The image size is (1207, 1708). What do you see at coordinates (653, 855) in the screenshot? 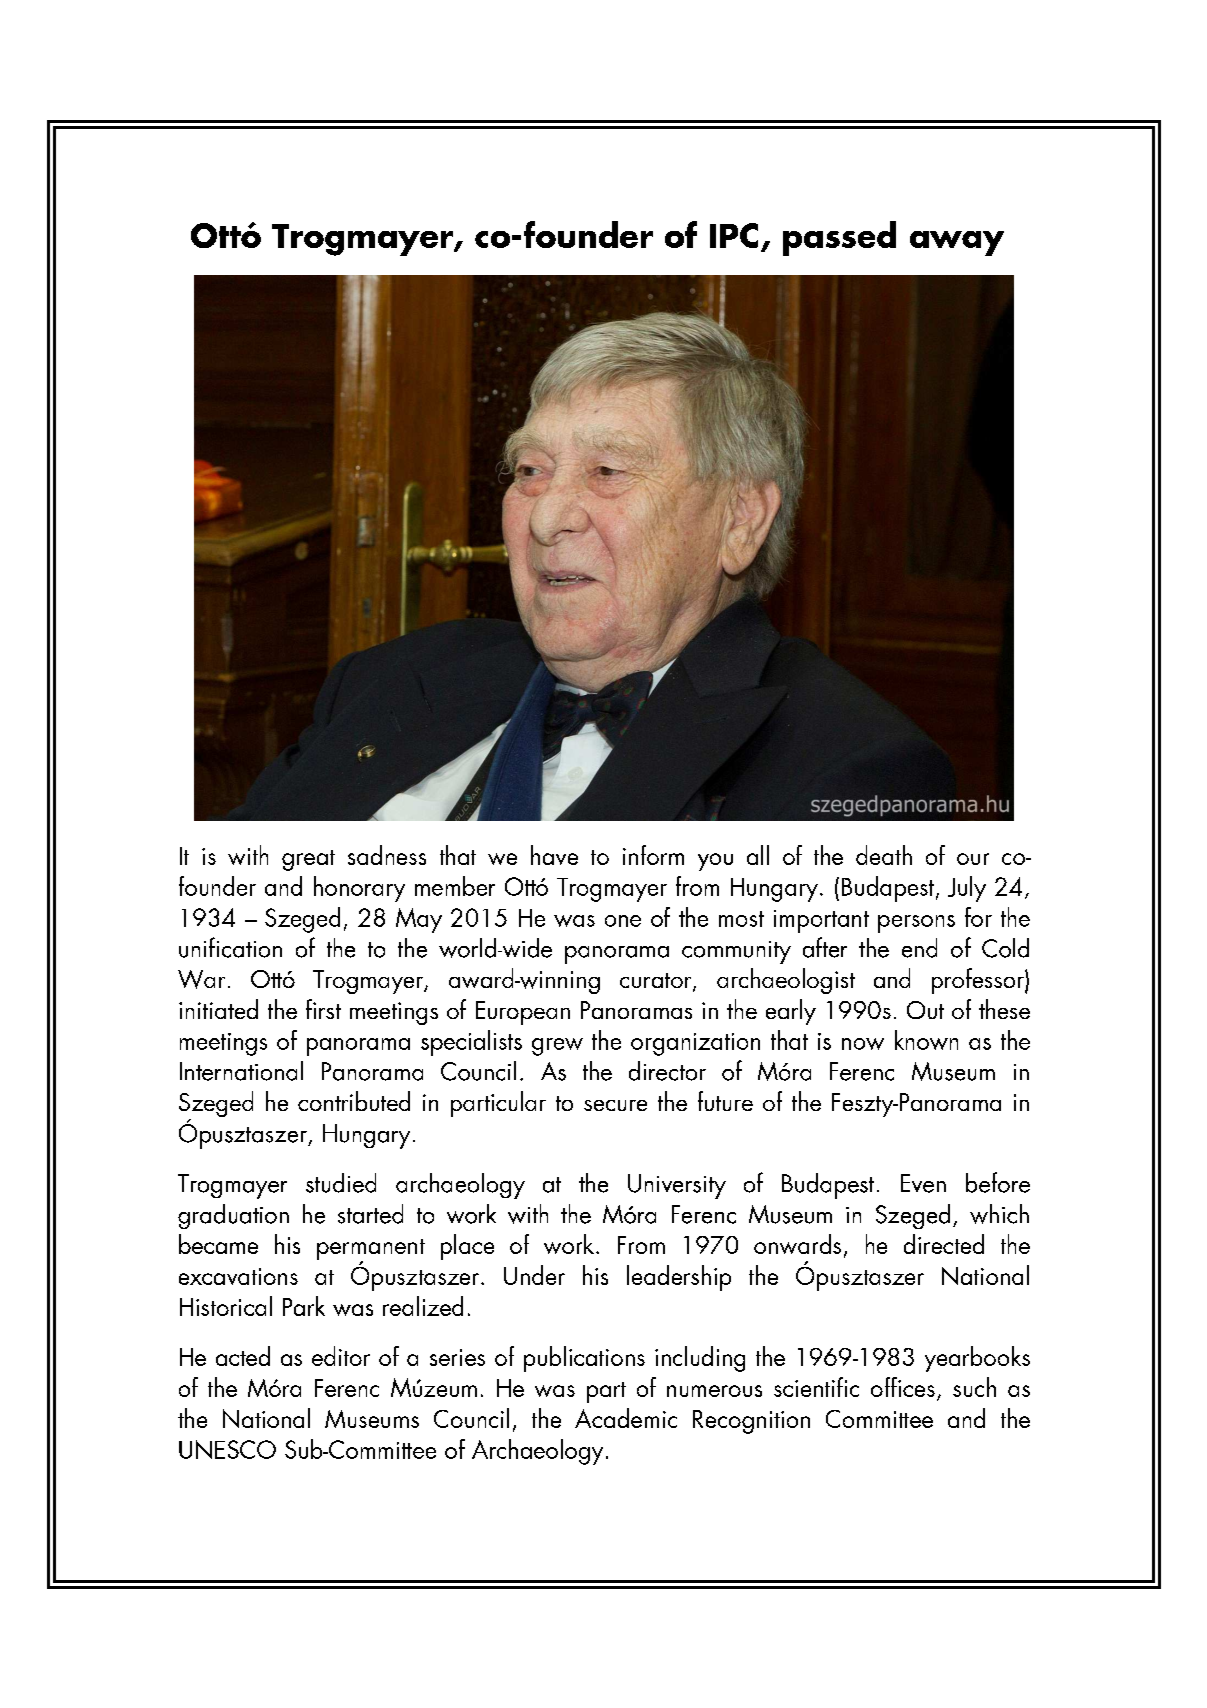
I see `inform` at bounding box center [653, 855].
